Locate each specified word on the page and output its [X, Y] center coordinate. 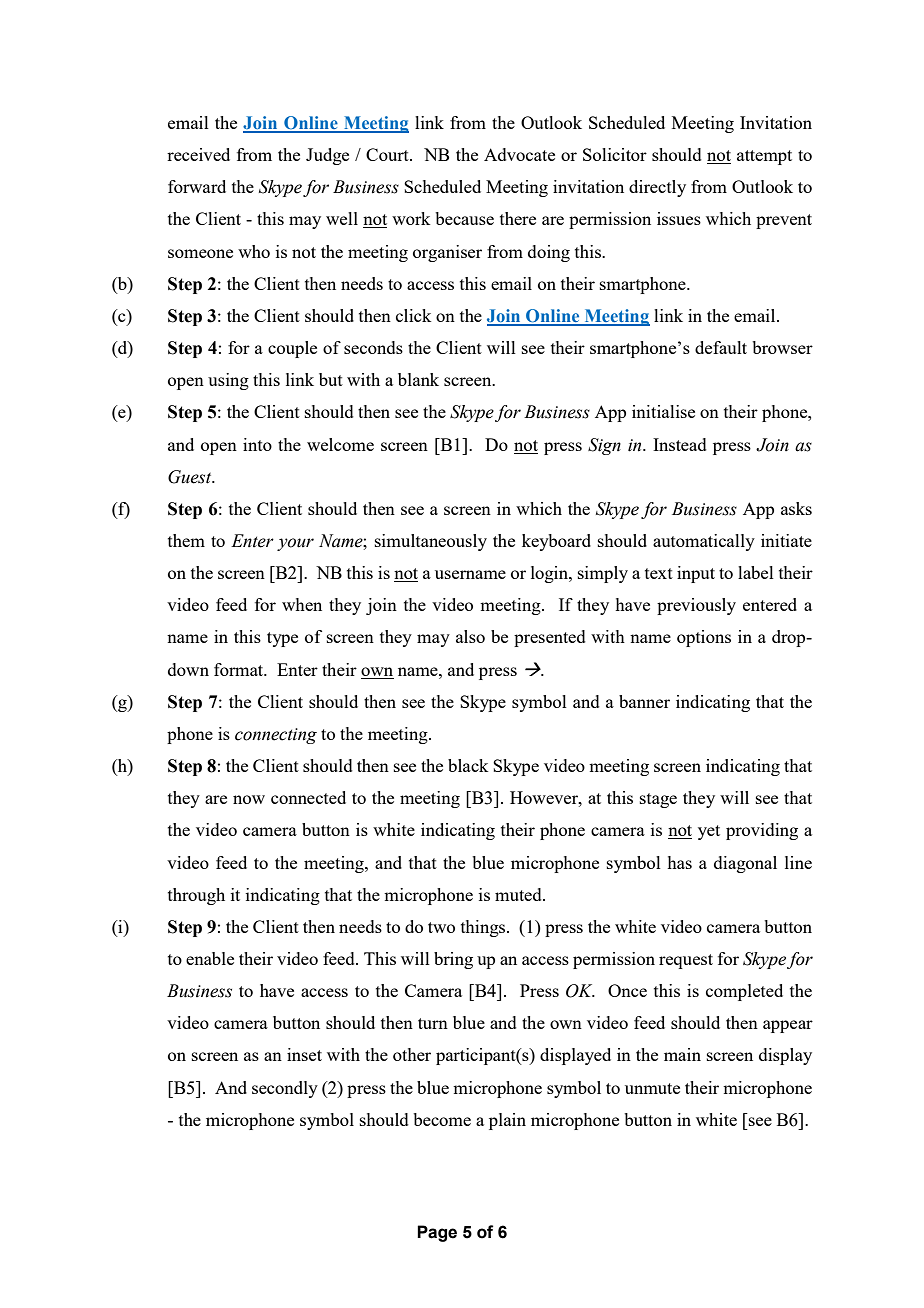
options [704, 638]
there [518, 218]
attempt [764, 157]
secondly [285, 1089]
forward [197, 186]
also [470, 636]
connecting [276, 736]
